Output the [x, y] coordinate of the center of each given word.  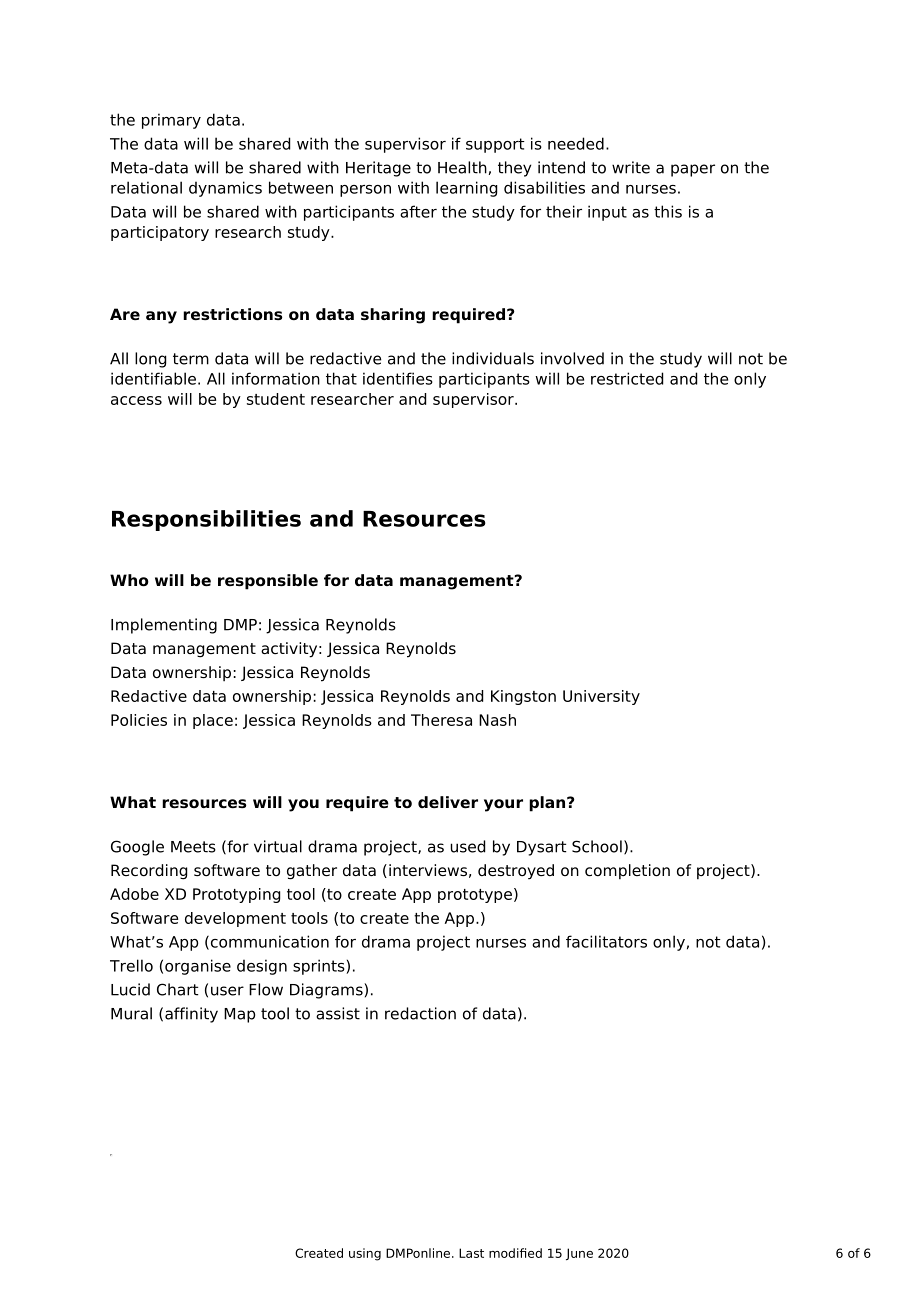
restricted [627, 378]
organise [198, 967]
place [213, 721]
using [365, 1254]
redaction [420, 1013]
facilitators [606, 941]
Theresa [441, 720]
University [601, 697]
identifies [398, 378]
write [631, 167]
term [191, 359]
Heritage [378, 169]
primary [171, 121]
